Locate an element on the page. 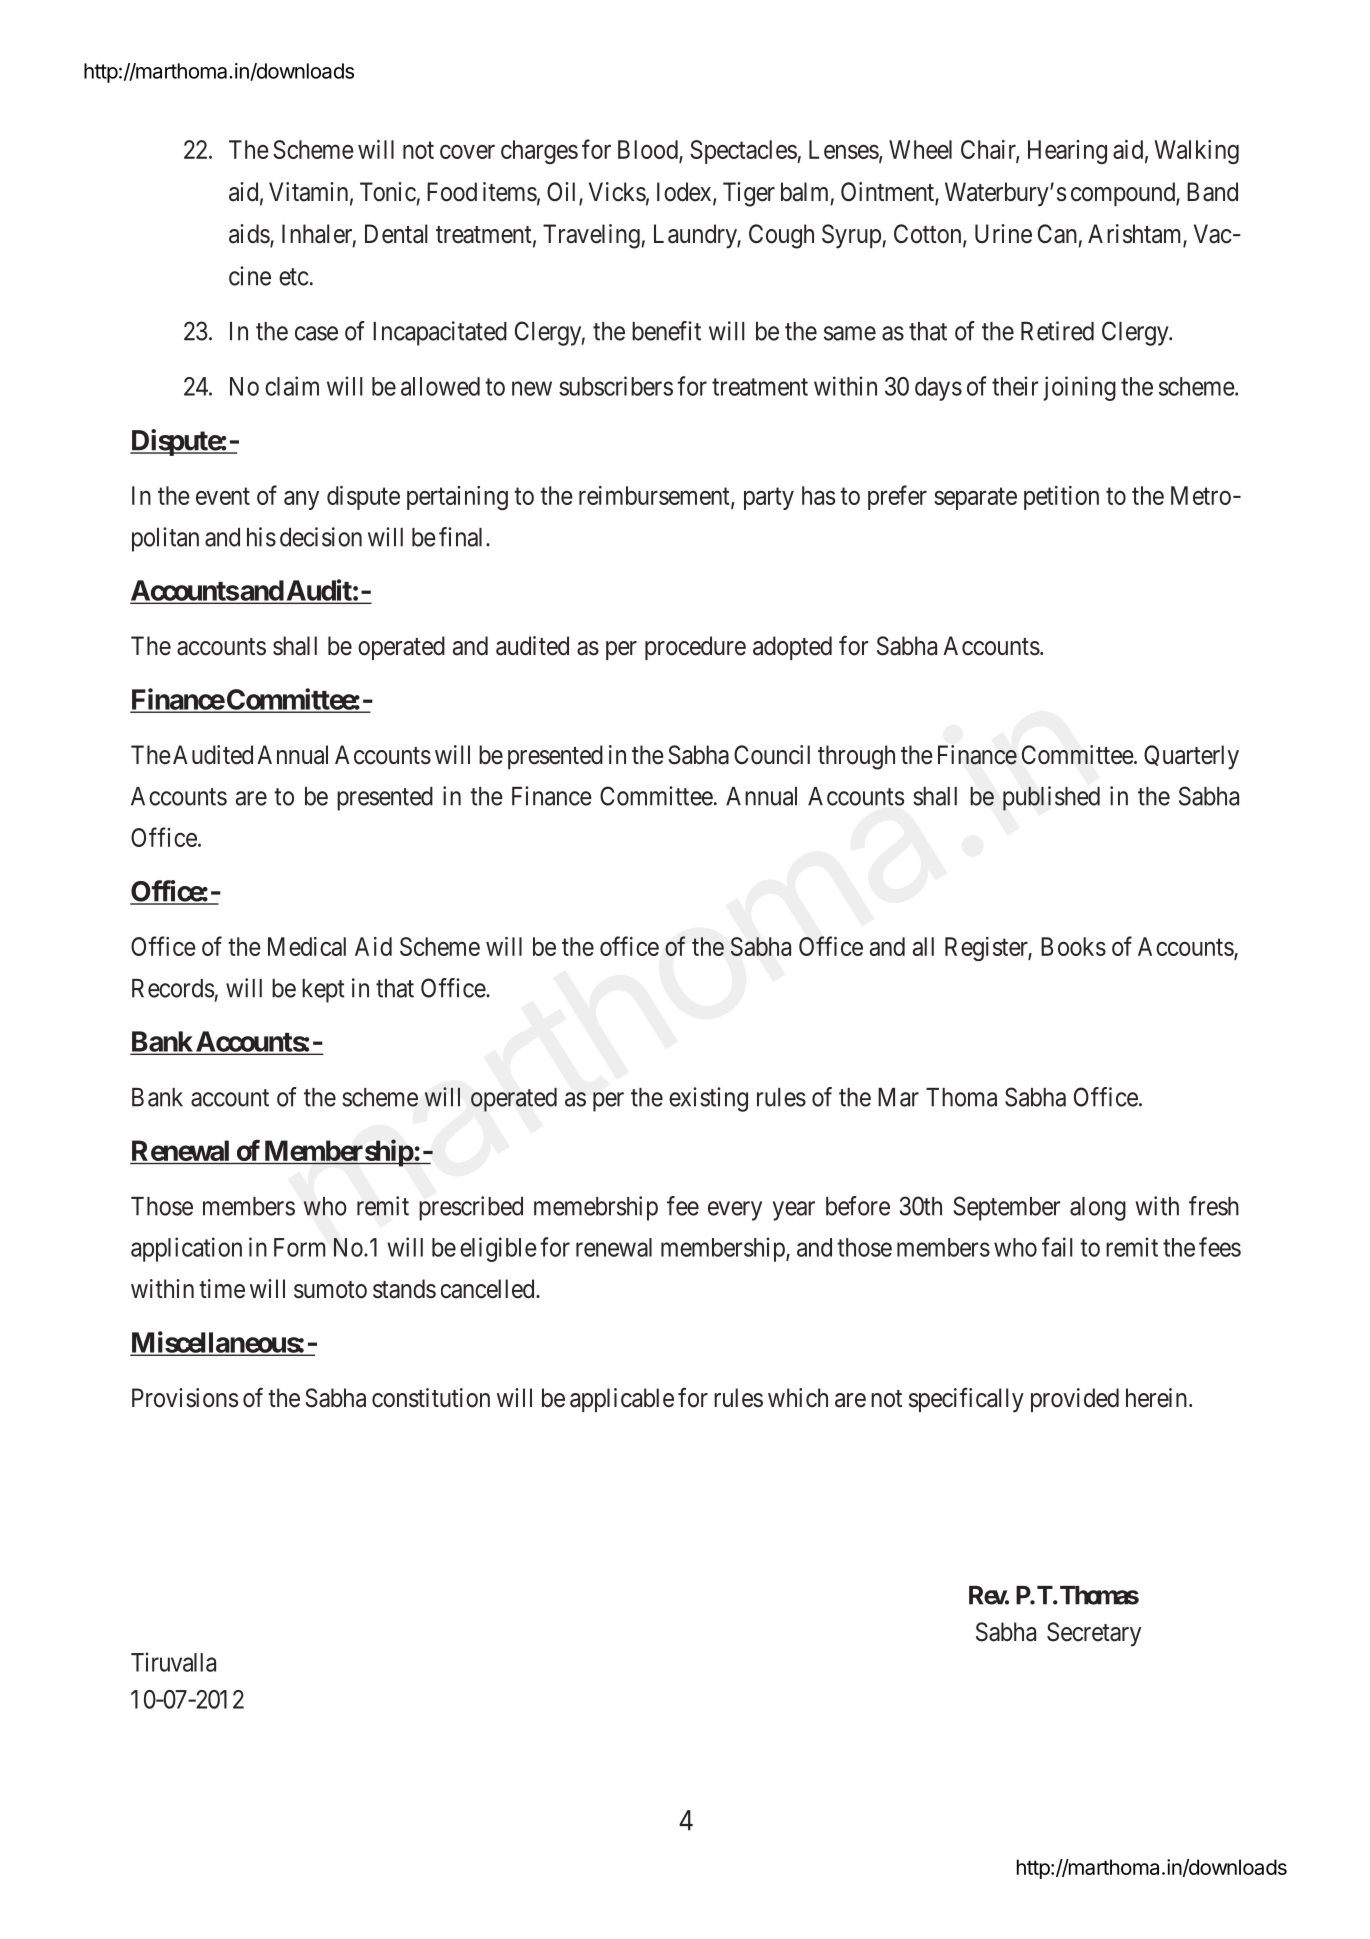  Tonic is located at coordinates (388, 192).
